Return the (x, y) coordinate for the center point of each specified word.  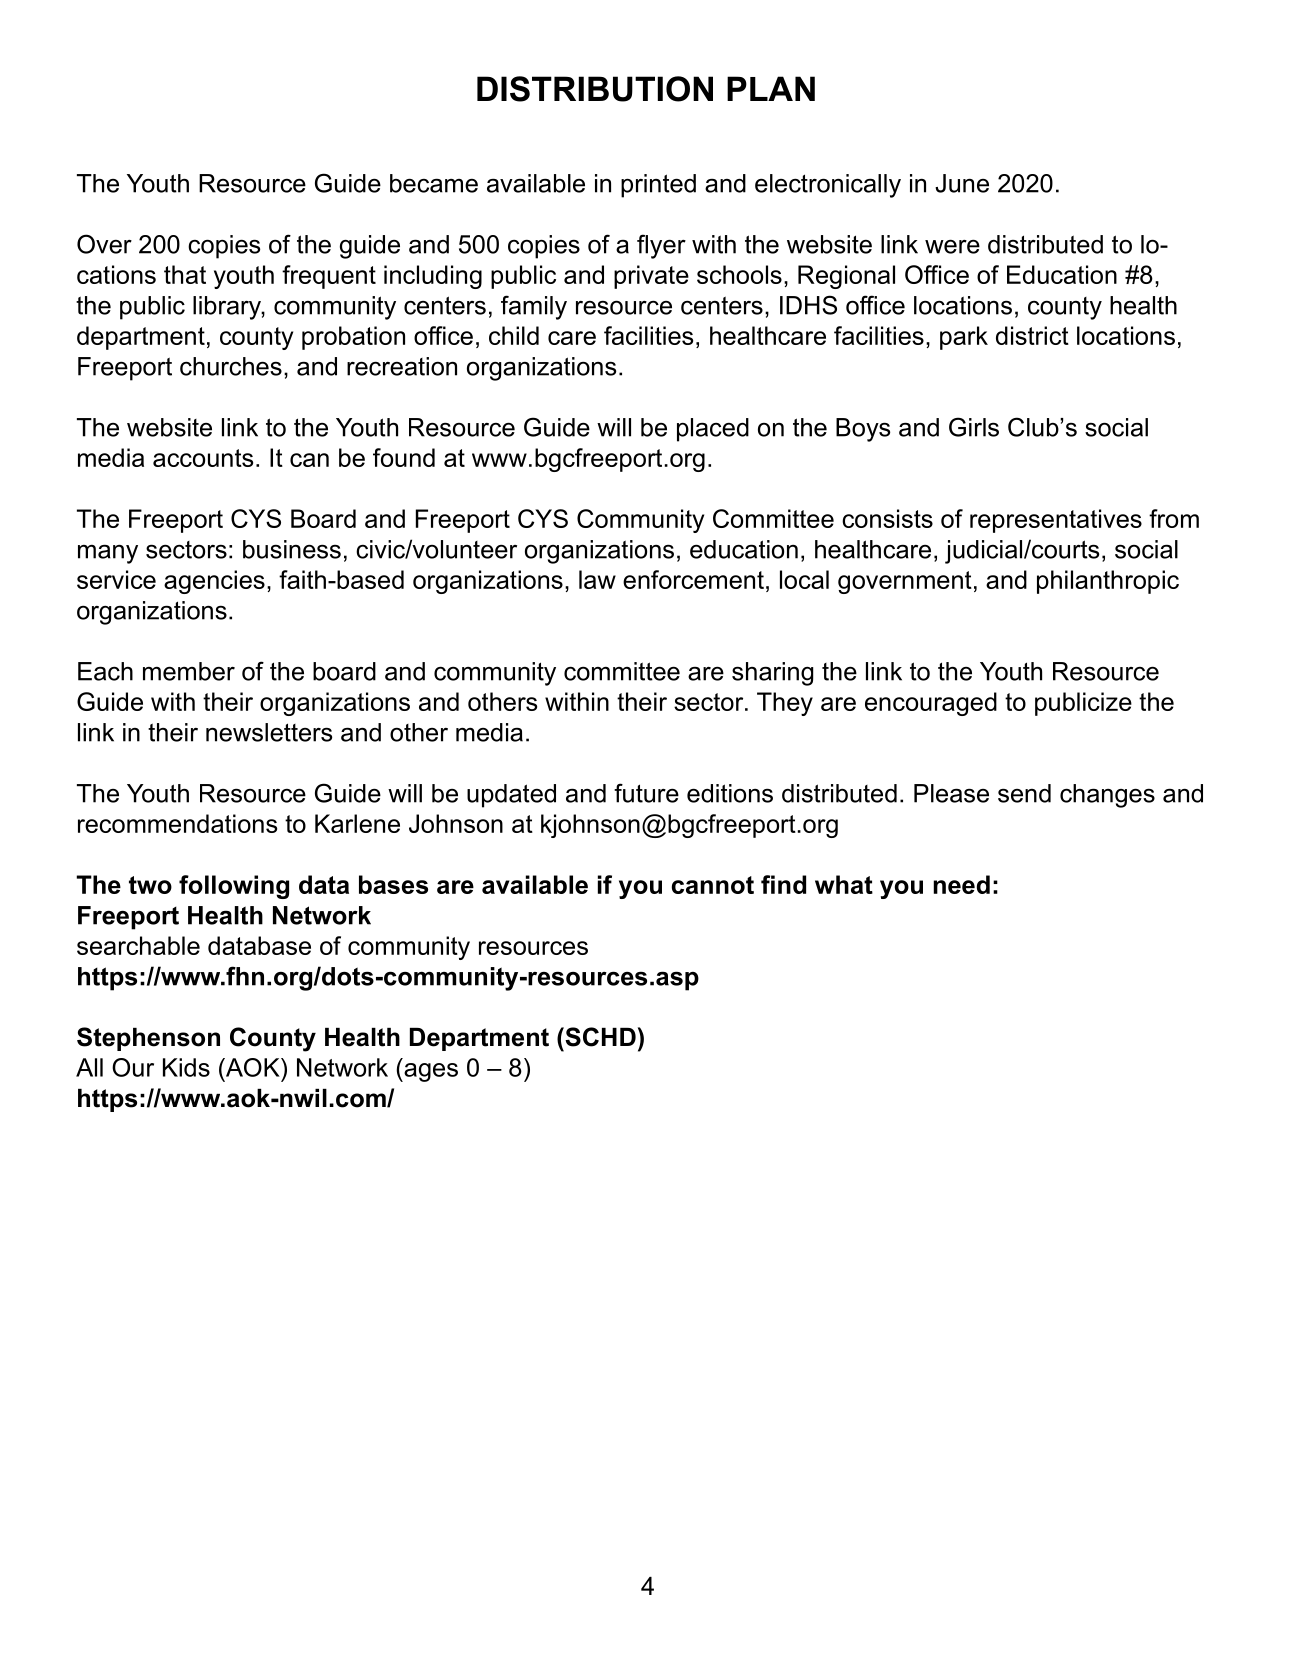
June (962, 183)
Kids (186, 1067)
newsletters (269, 732)
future (646, 793)
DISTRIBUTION (595, 89)
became (434, 183)
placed (713, 430)
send (1024, 793)
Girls (974, 427)
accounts (203, 458)
